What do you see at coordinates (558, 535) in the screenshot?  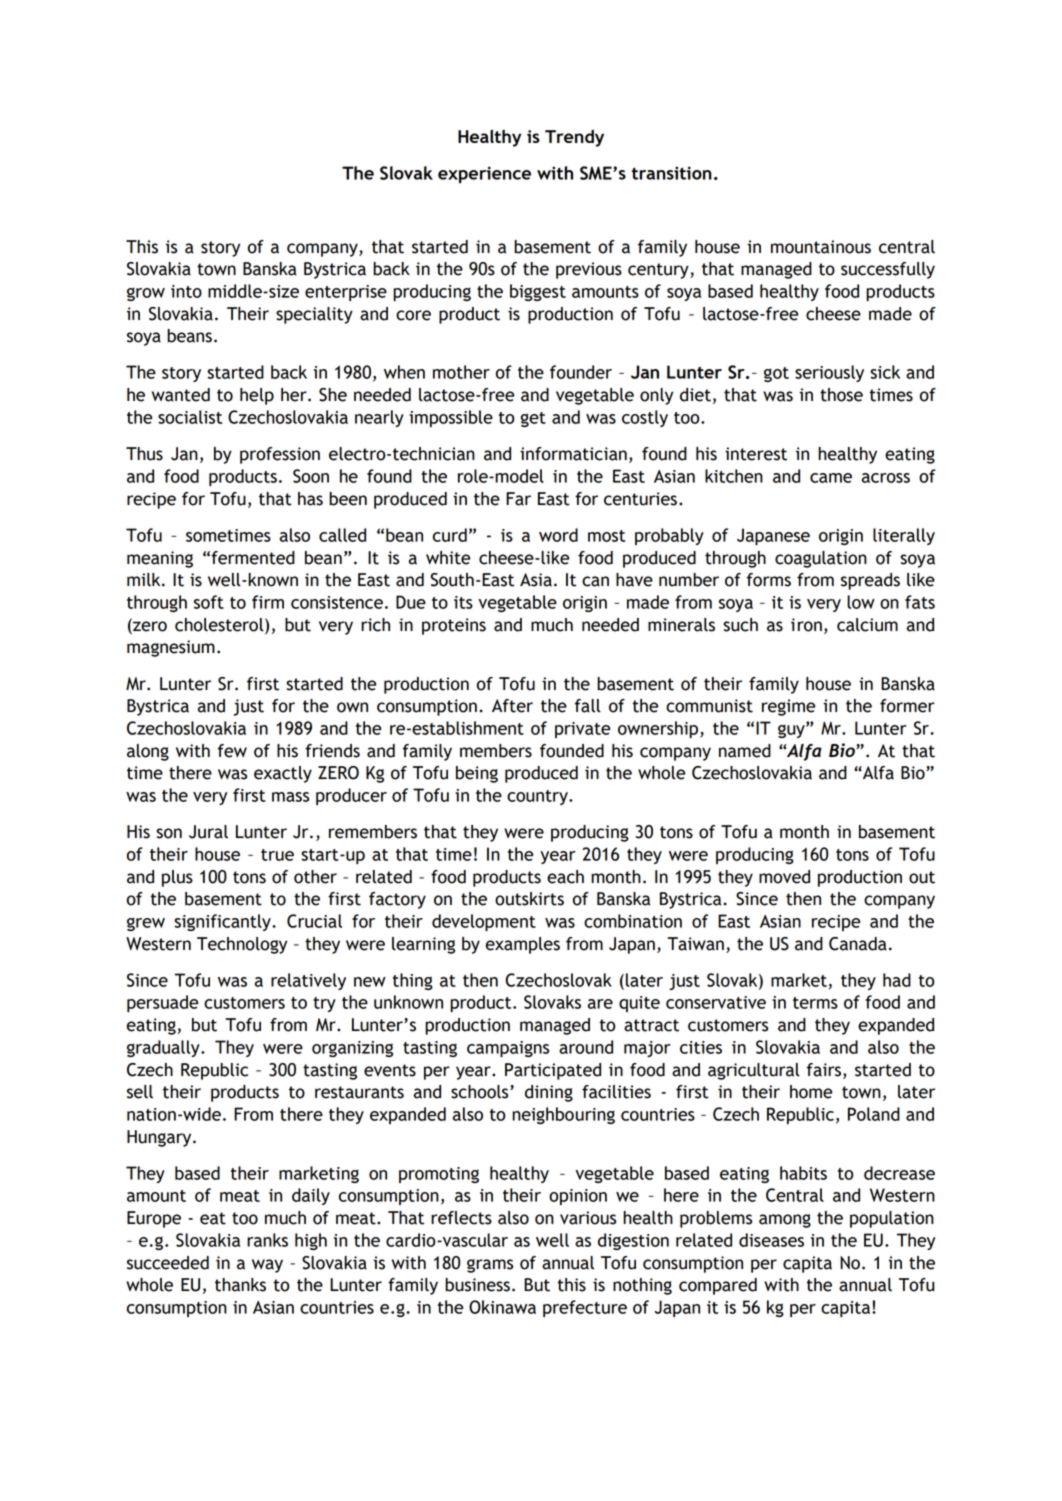 I see `word` at bounding box center [558, 535].
